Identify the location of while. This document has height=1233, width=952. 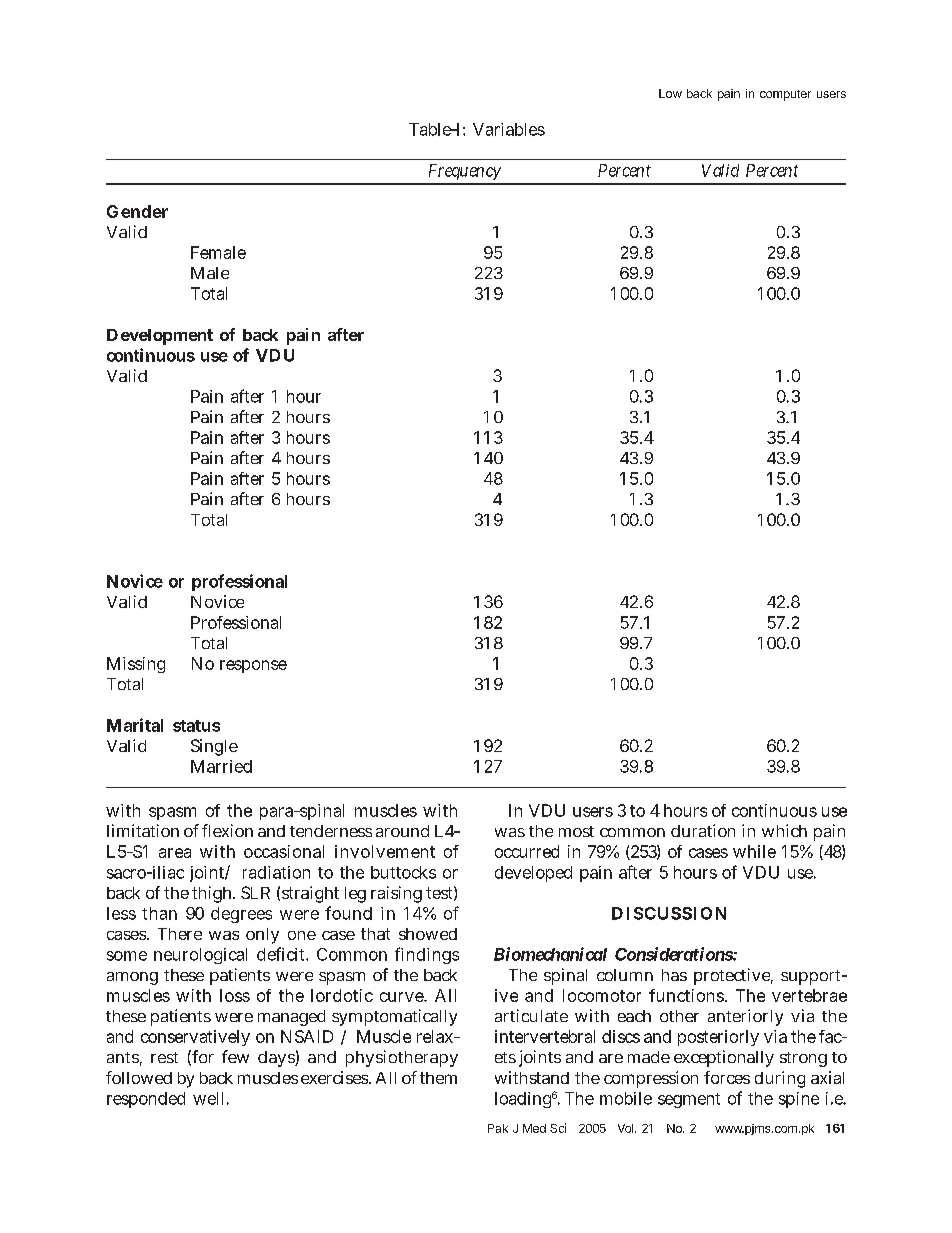
(754, 851).
